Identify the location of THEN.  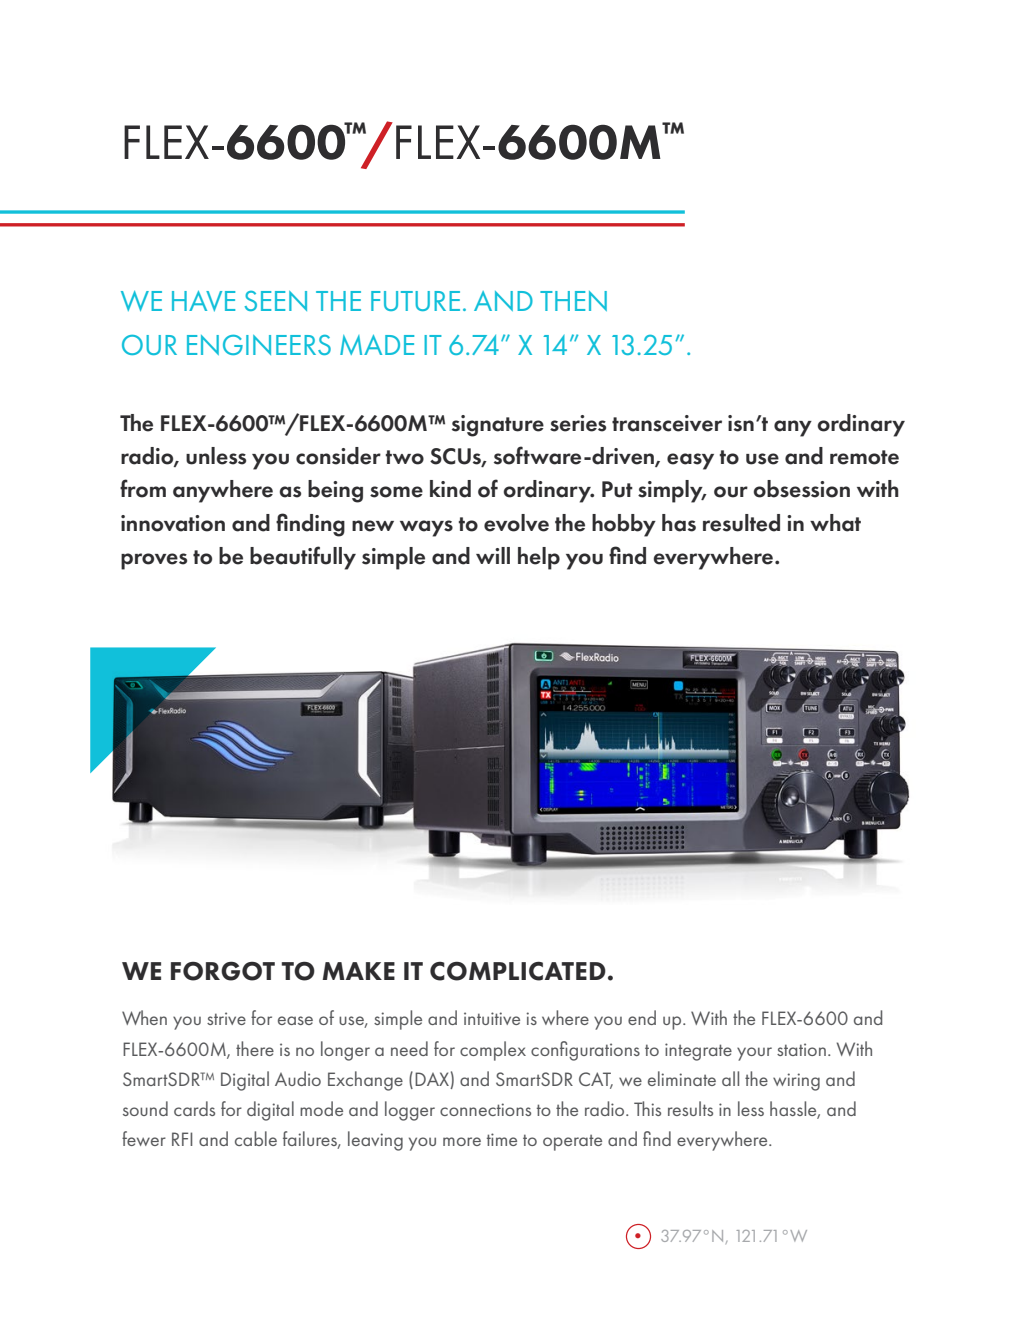
(573, 301).
